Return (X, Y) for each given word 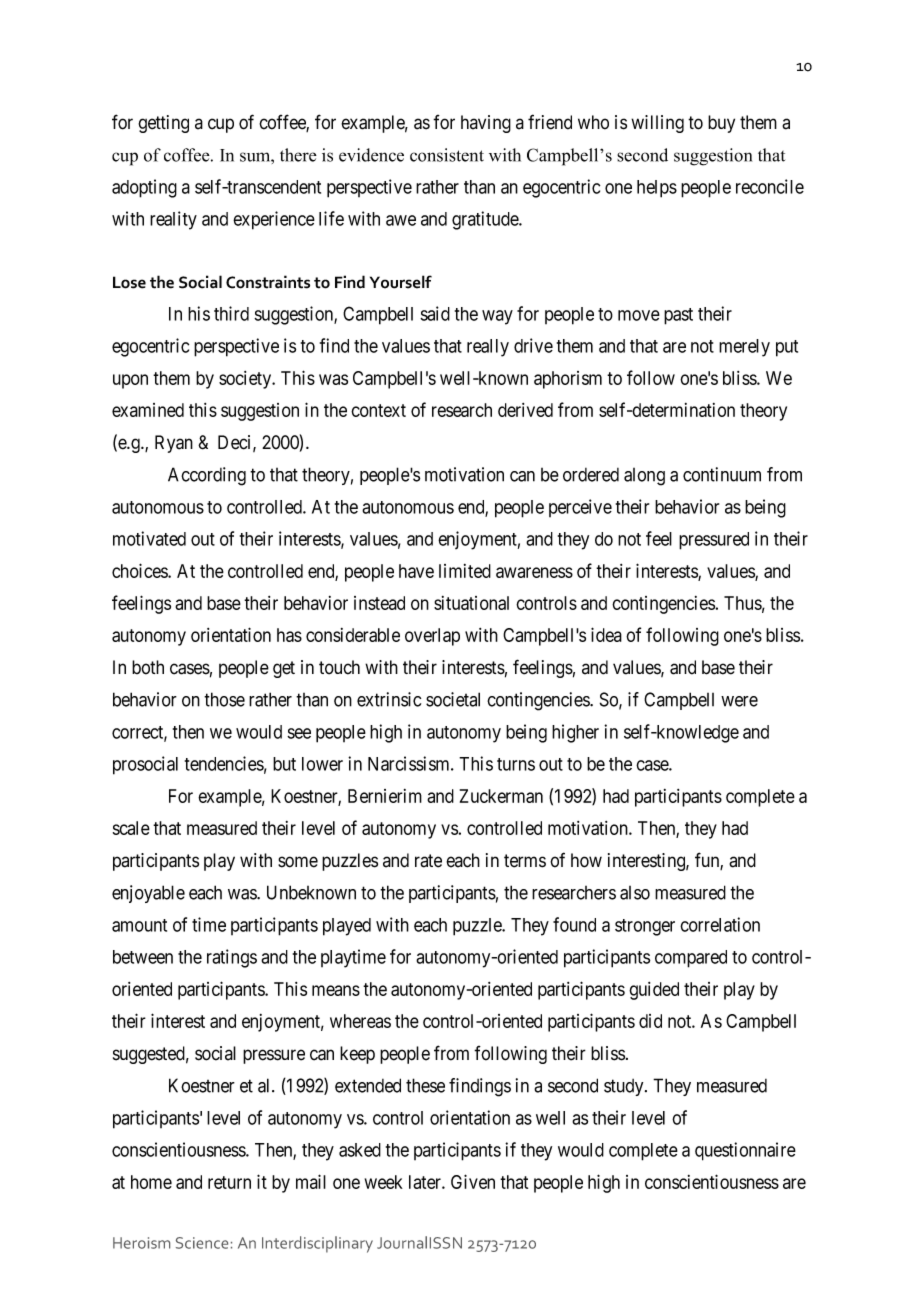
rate (428, 861)
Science (202, 1243)
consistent (447, 155)
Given (473, 1181)
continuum (722, 474)
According (207, 476)
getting (163, 124)
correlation (720, 924)
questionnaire (745, 1151)
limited (465, 571)
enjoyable (148, 894)
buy (721, 124)
